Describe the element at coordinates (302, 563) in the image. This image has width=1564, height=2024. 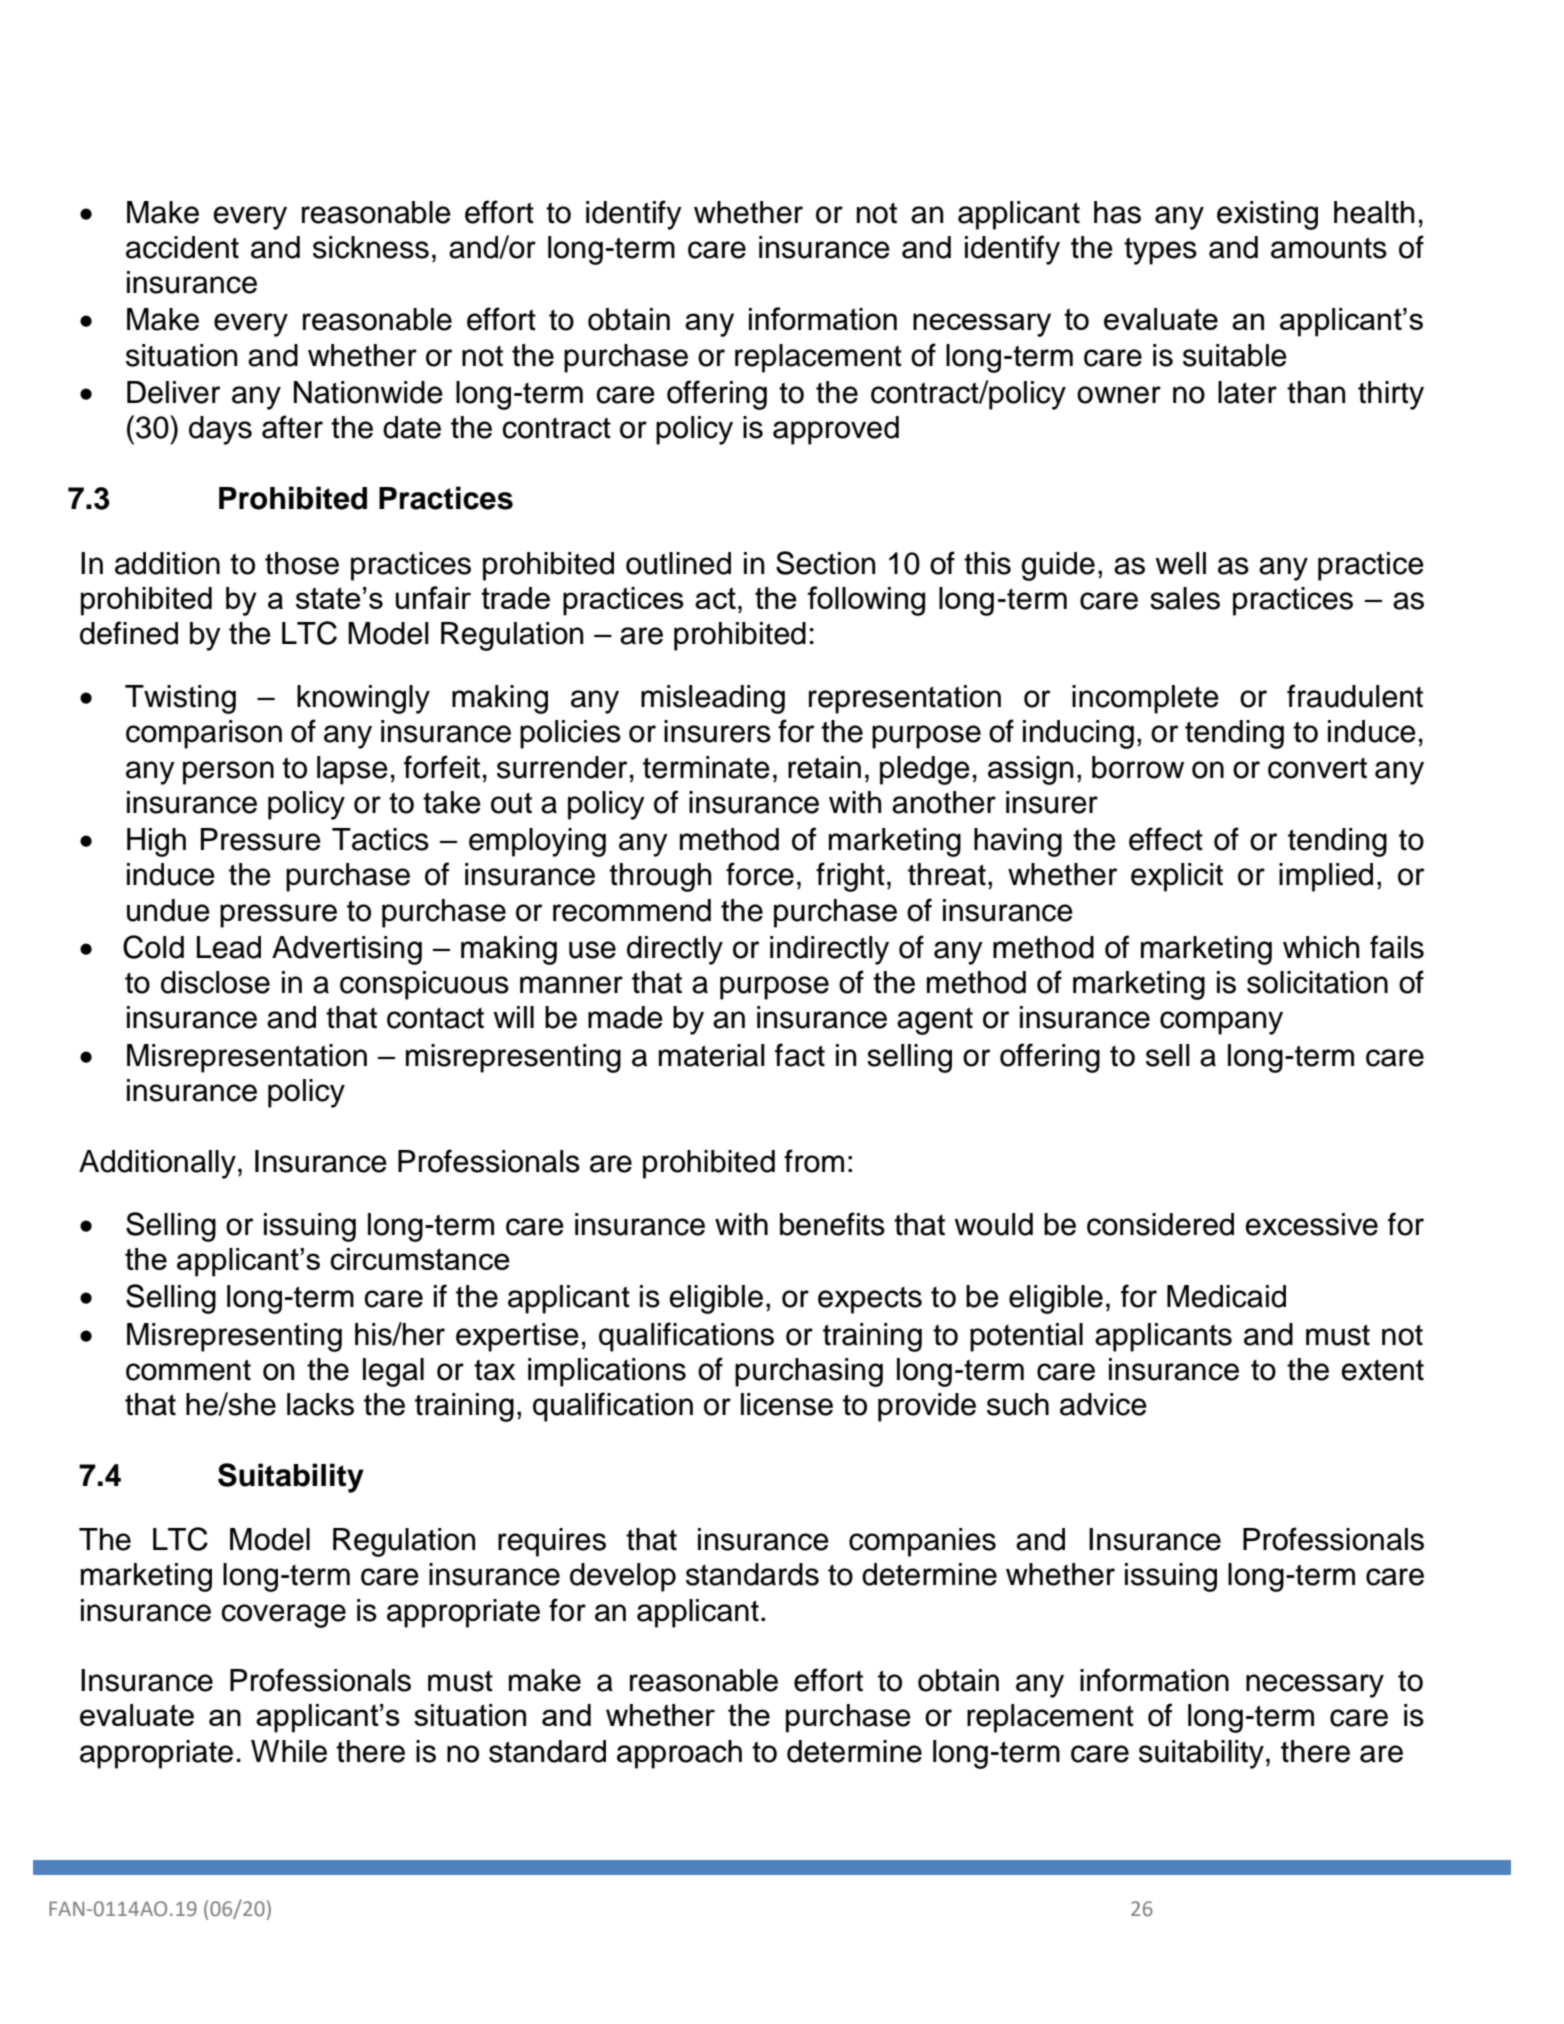
I see `those` at that location.
